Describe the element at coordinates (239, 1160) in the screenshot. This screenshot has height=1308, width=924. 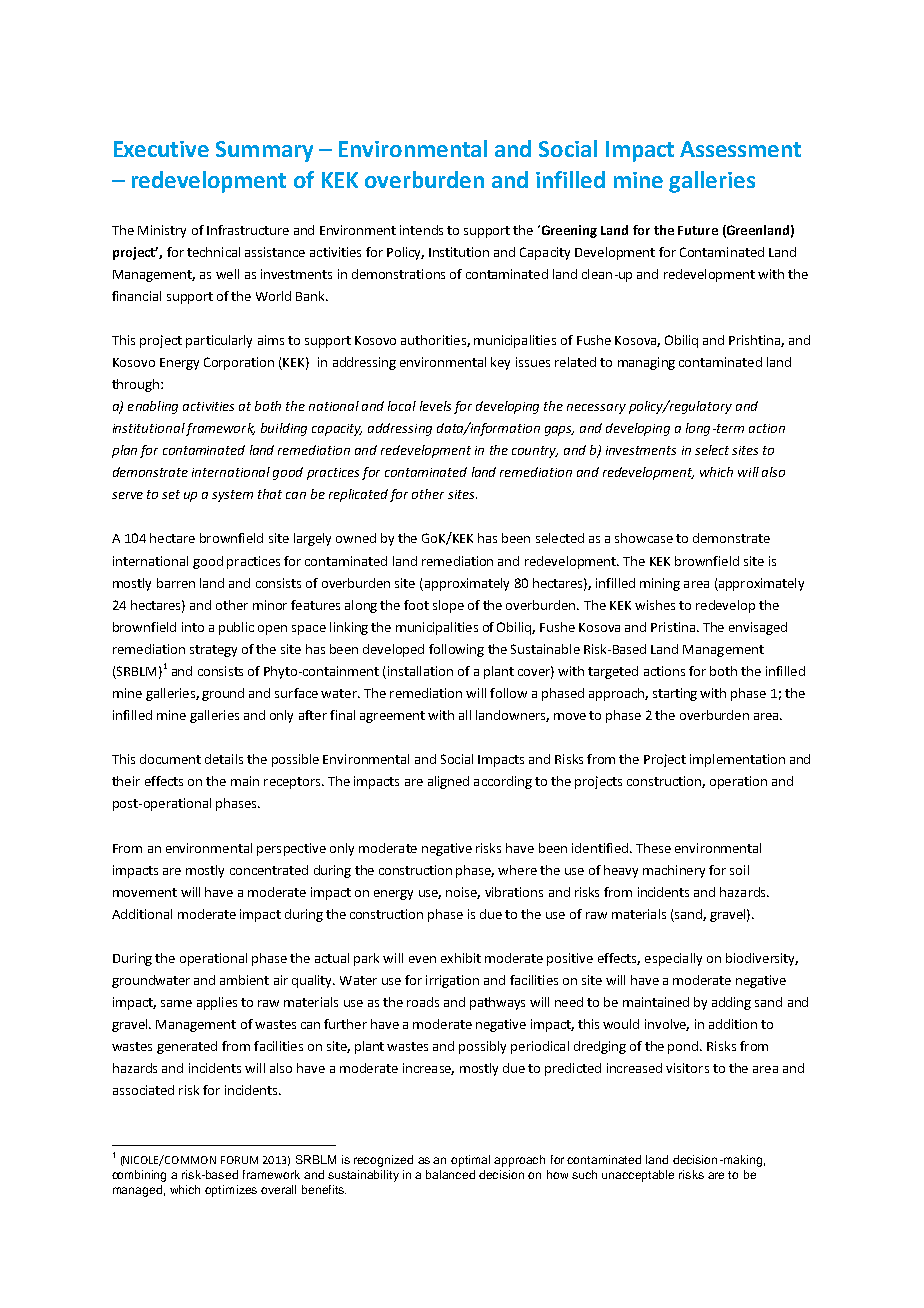
I see `FORUM` at that location.
